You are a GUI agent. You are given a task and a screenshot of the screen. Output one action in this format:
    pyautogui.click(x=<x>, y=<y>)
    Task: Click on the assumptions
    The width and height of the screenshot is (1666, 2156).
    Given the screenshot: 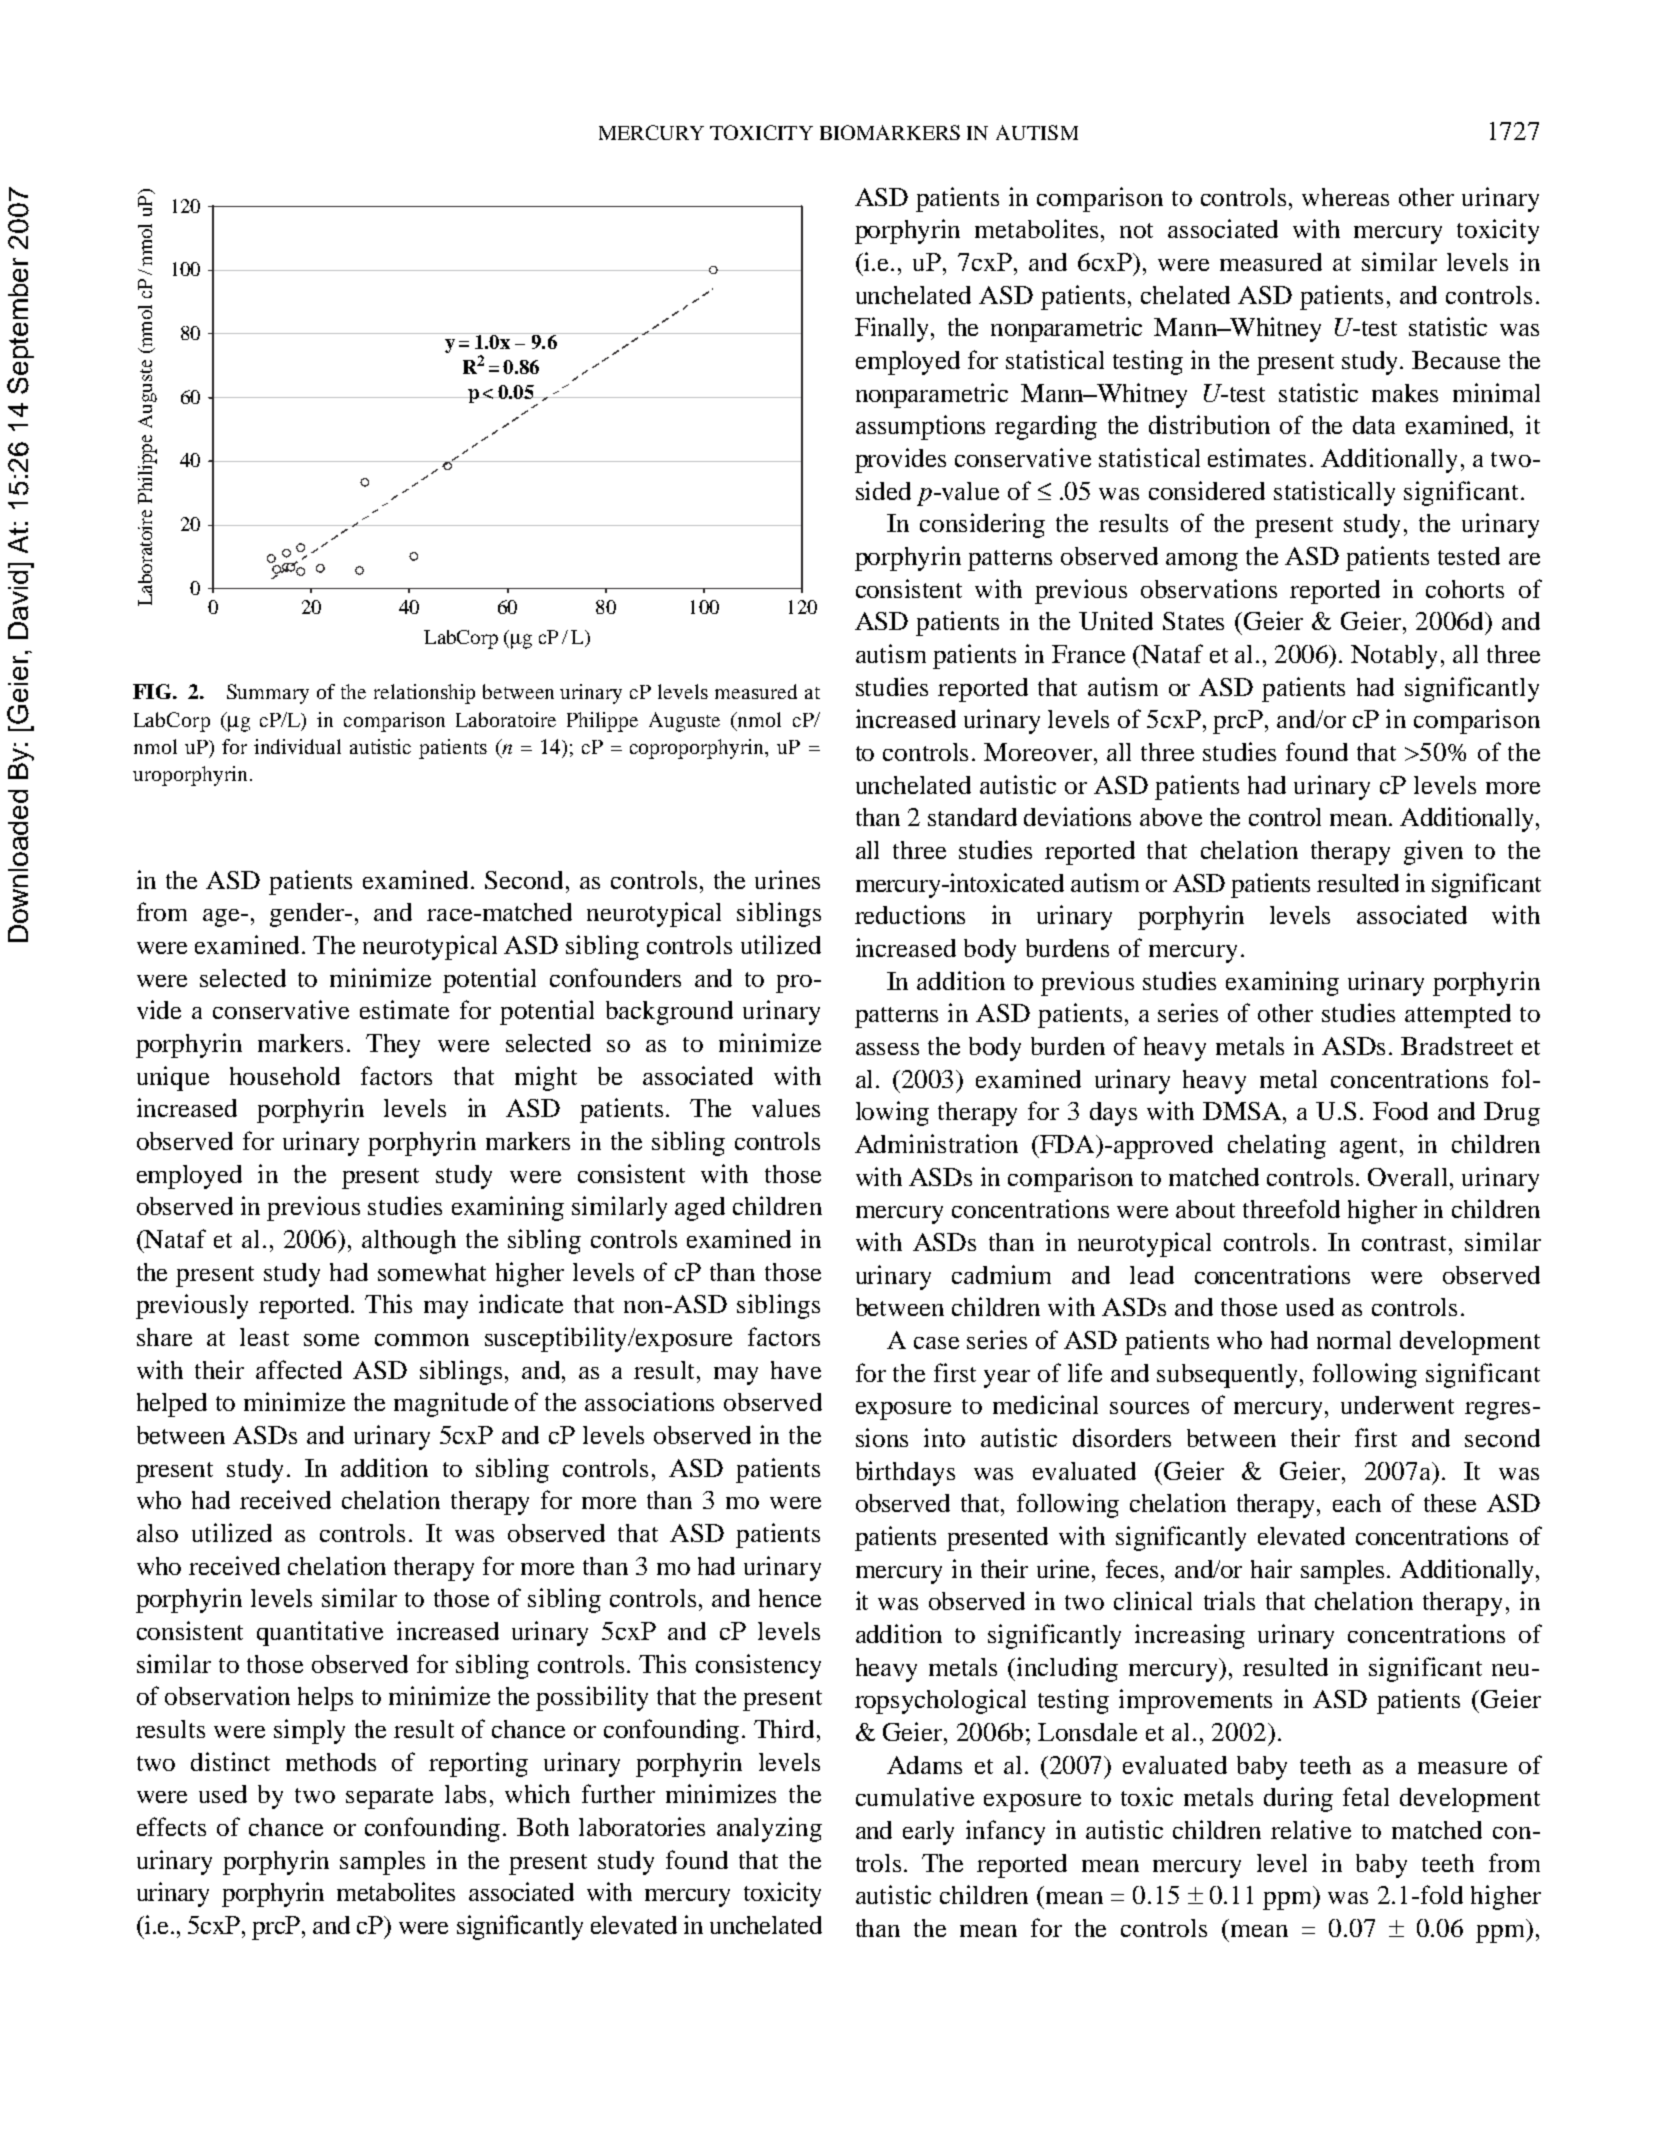 What is the action you would take?
    pyautogui.click(x=920, y=427)
